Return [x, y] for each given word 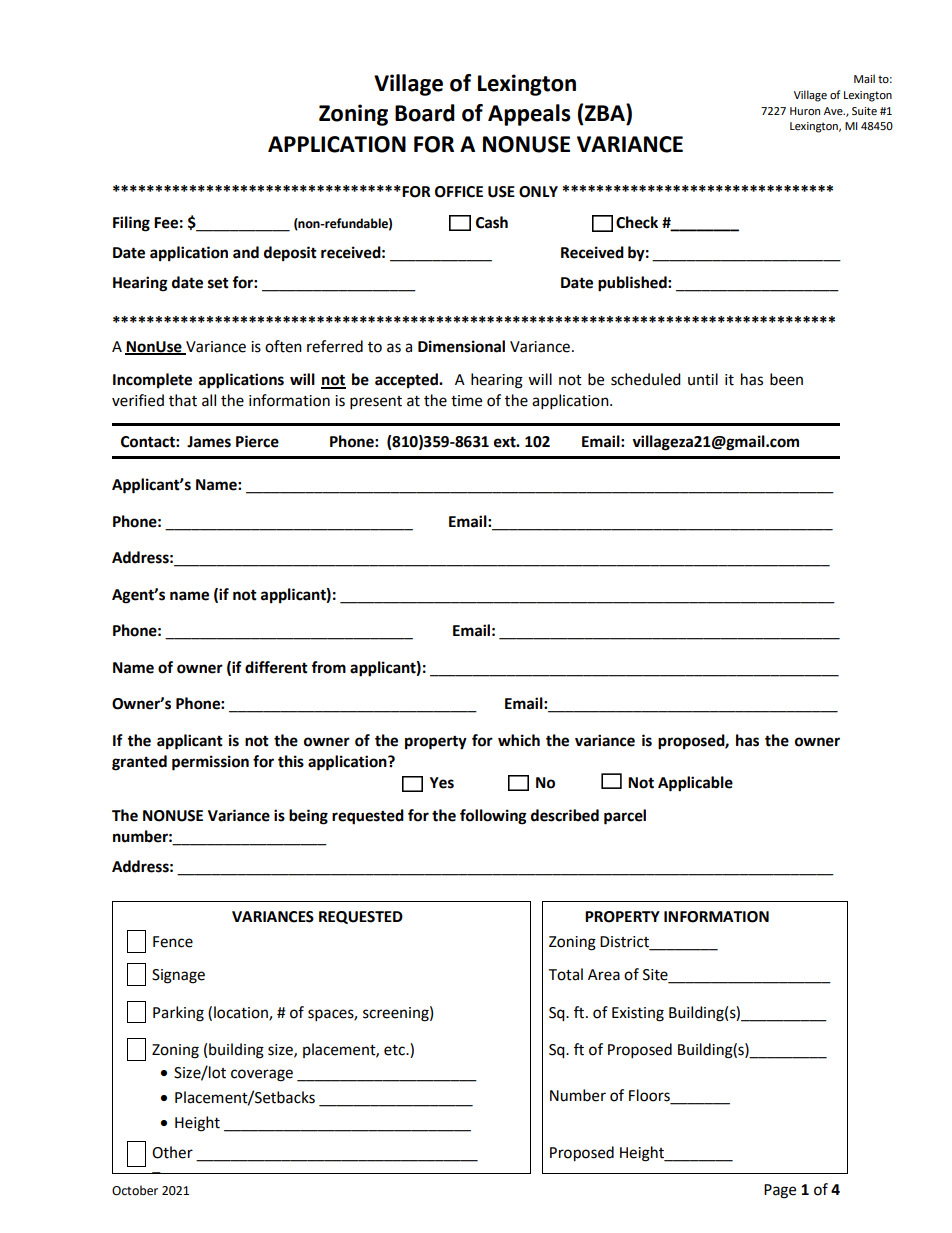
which [519, 740]
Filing [131, 224]
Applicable [695, 784]
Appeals [529, 115]
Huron [805, 111]
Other [172, 1152]
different [276, 667]
